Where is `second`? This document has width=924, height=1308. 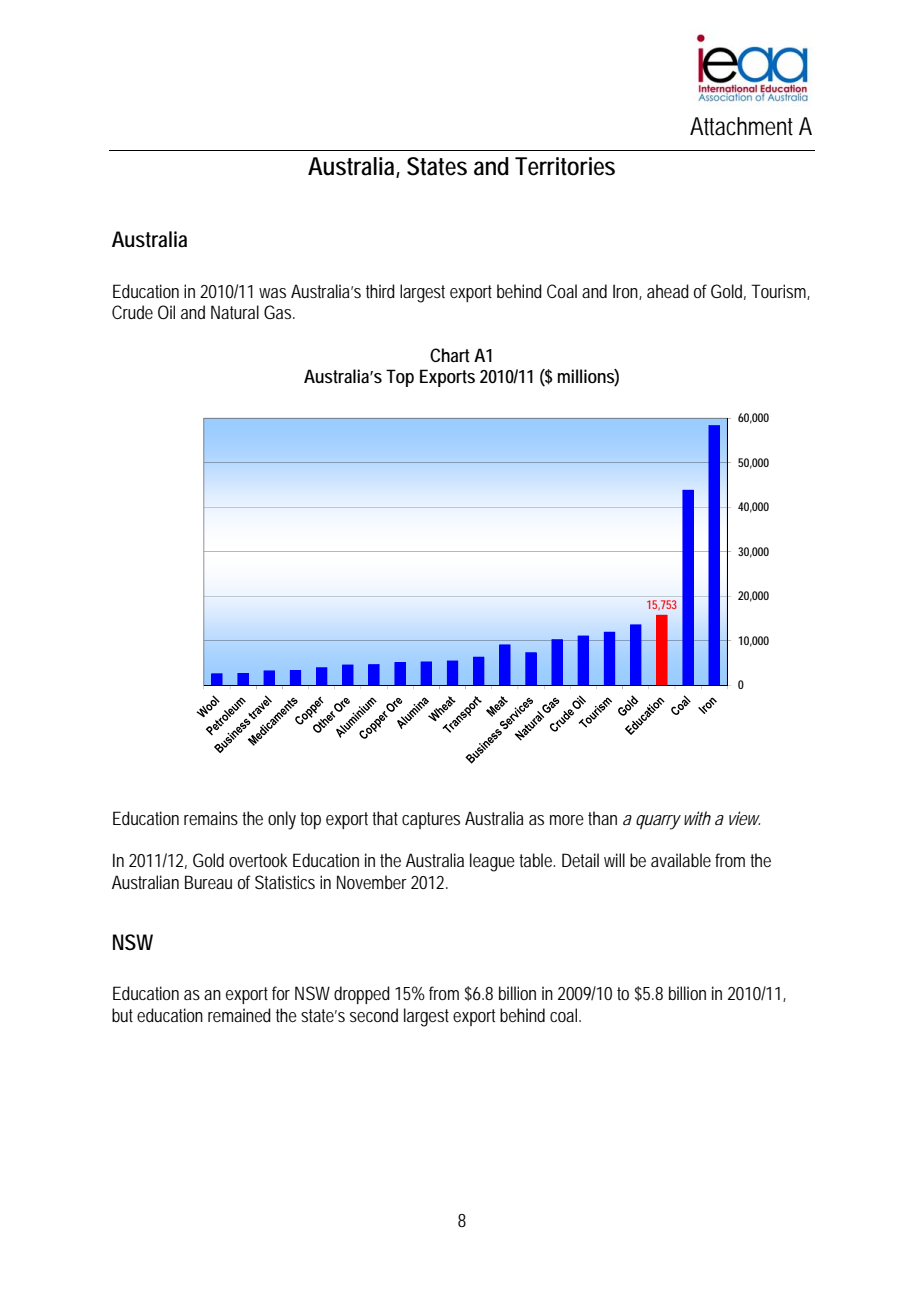
second is located at coordinates (374, 1015).
